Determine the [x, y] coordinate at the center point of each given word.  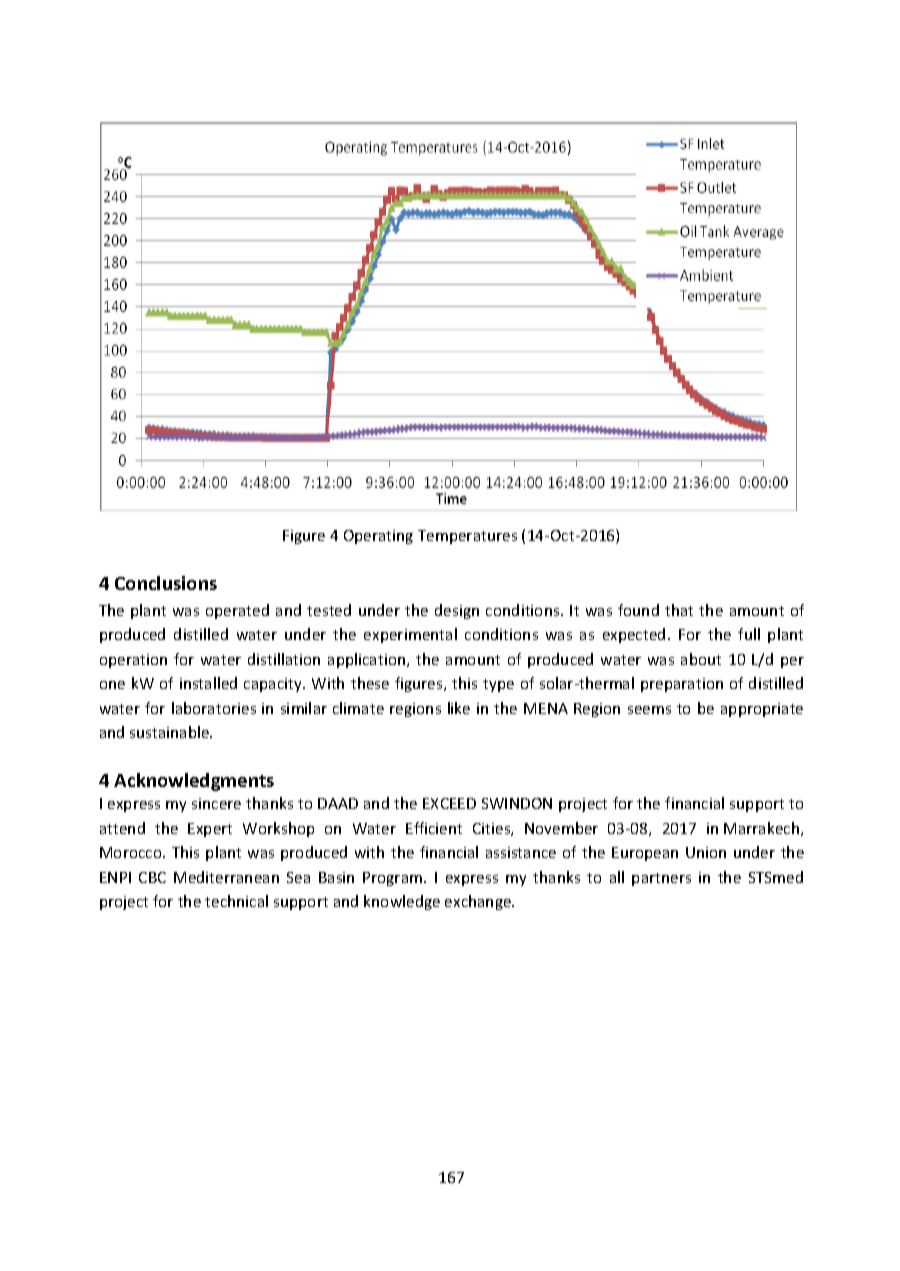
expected [634, 635]
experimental [410, 635]
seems [649, 710]
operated [237, 611]
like [459, 708]
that [679, 610]
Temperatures [467, 537]
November [561, 828]
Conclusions [166, 583]
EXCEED [449, 803]
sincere [216, 803]
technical [236, 901]
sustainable [171, 732]
